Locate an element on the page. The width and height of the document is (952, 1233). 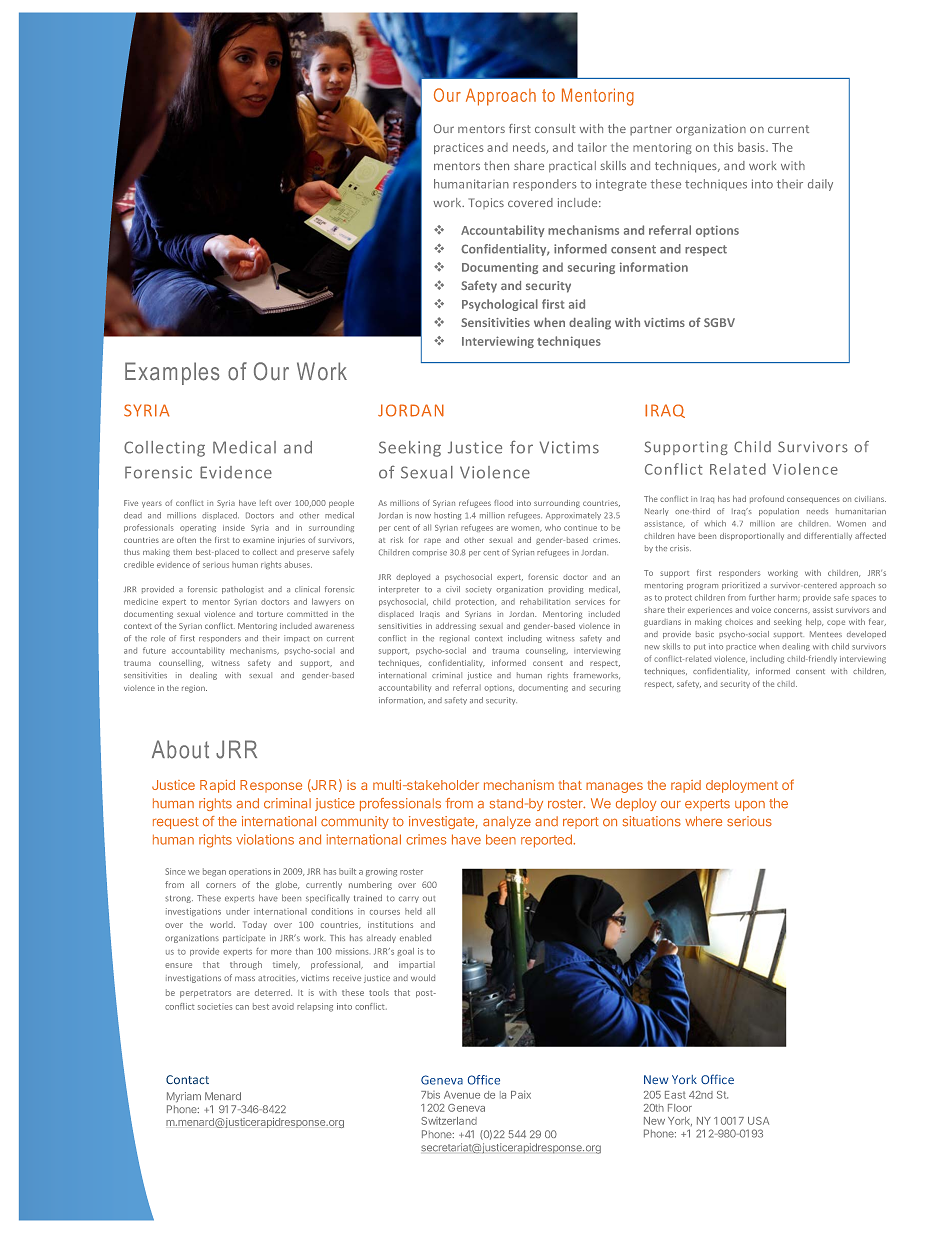
violations is located at coordinates (265, 839).
